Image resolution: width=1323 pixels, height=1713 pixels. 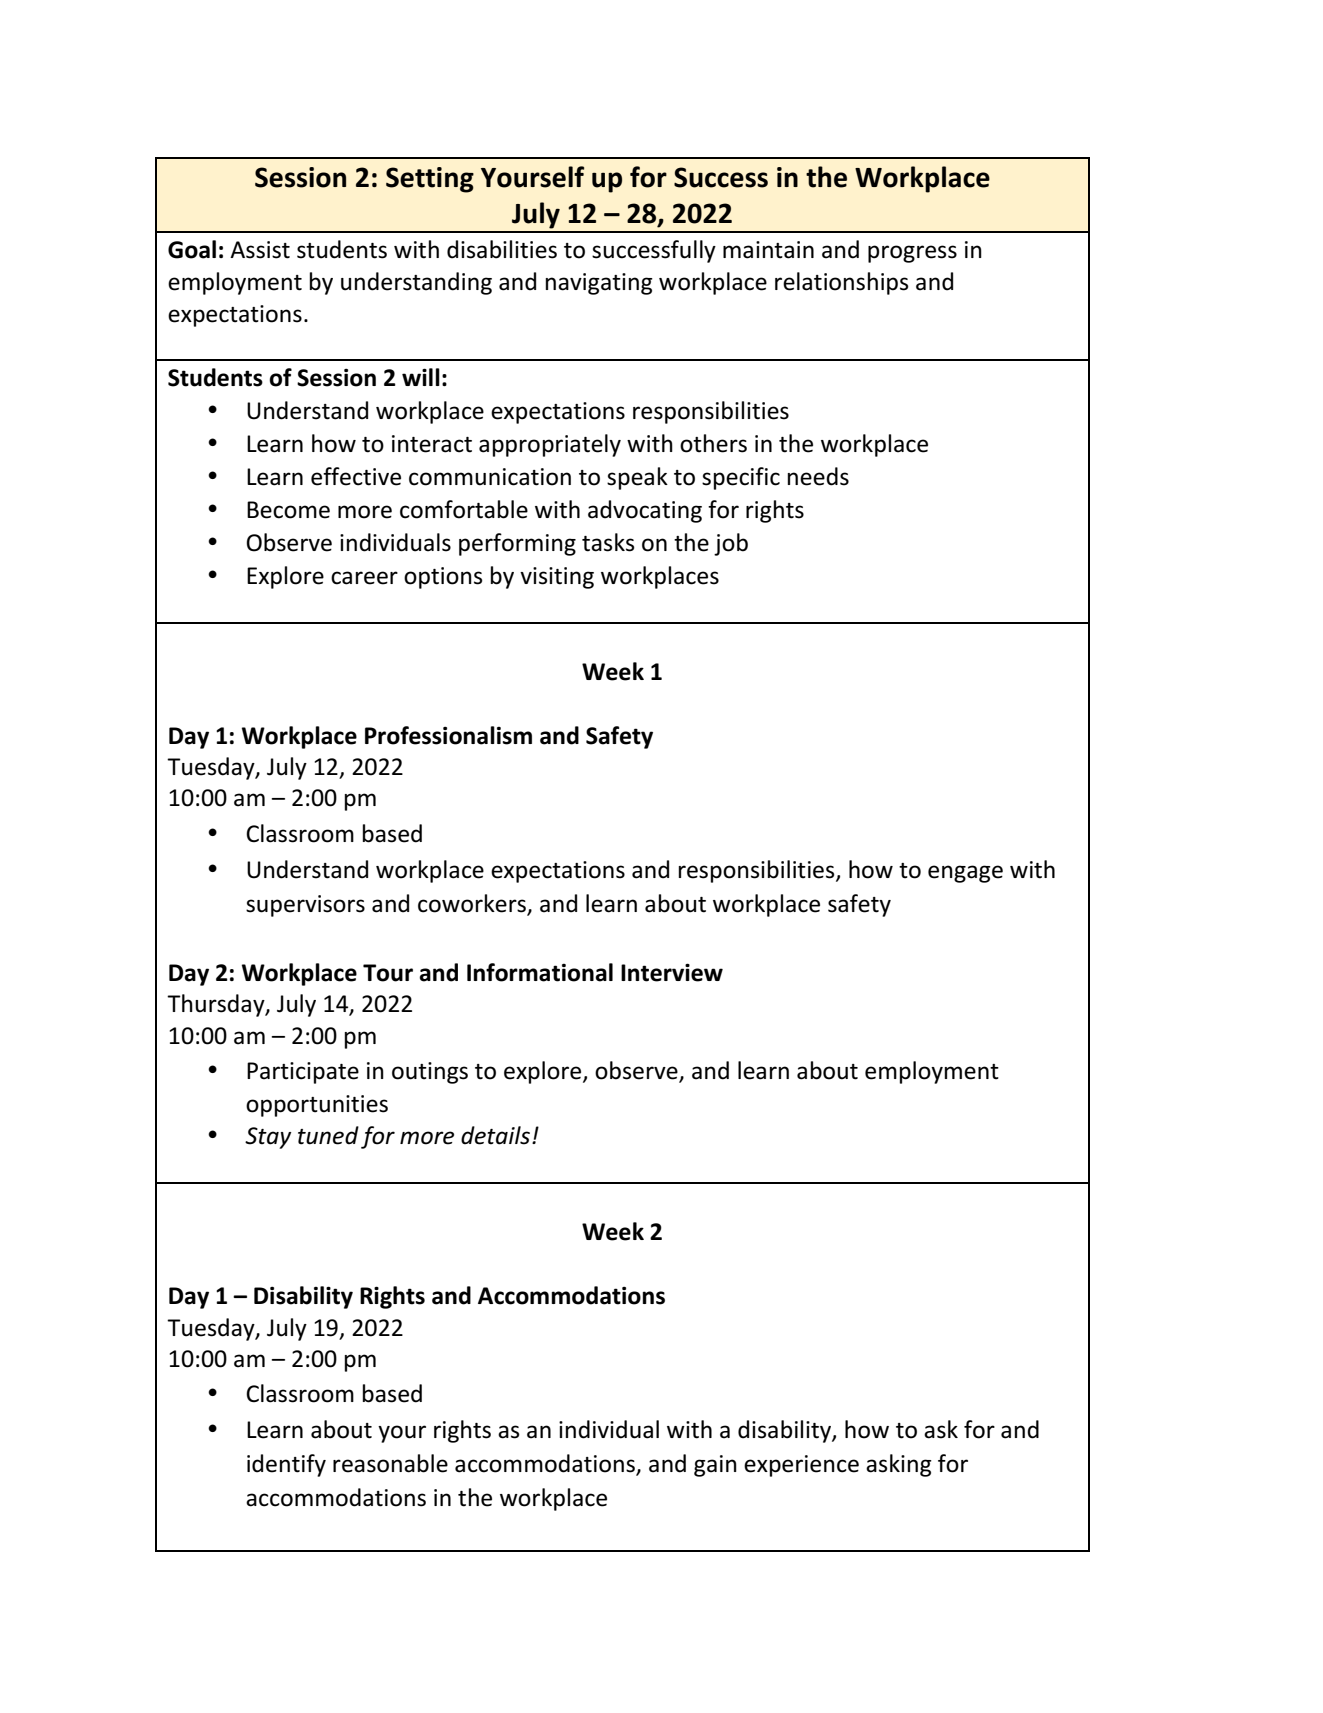 I want to click on details, so click(x=495, y=1135).
